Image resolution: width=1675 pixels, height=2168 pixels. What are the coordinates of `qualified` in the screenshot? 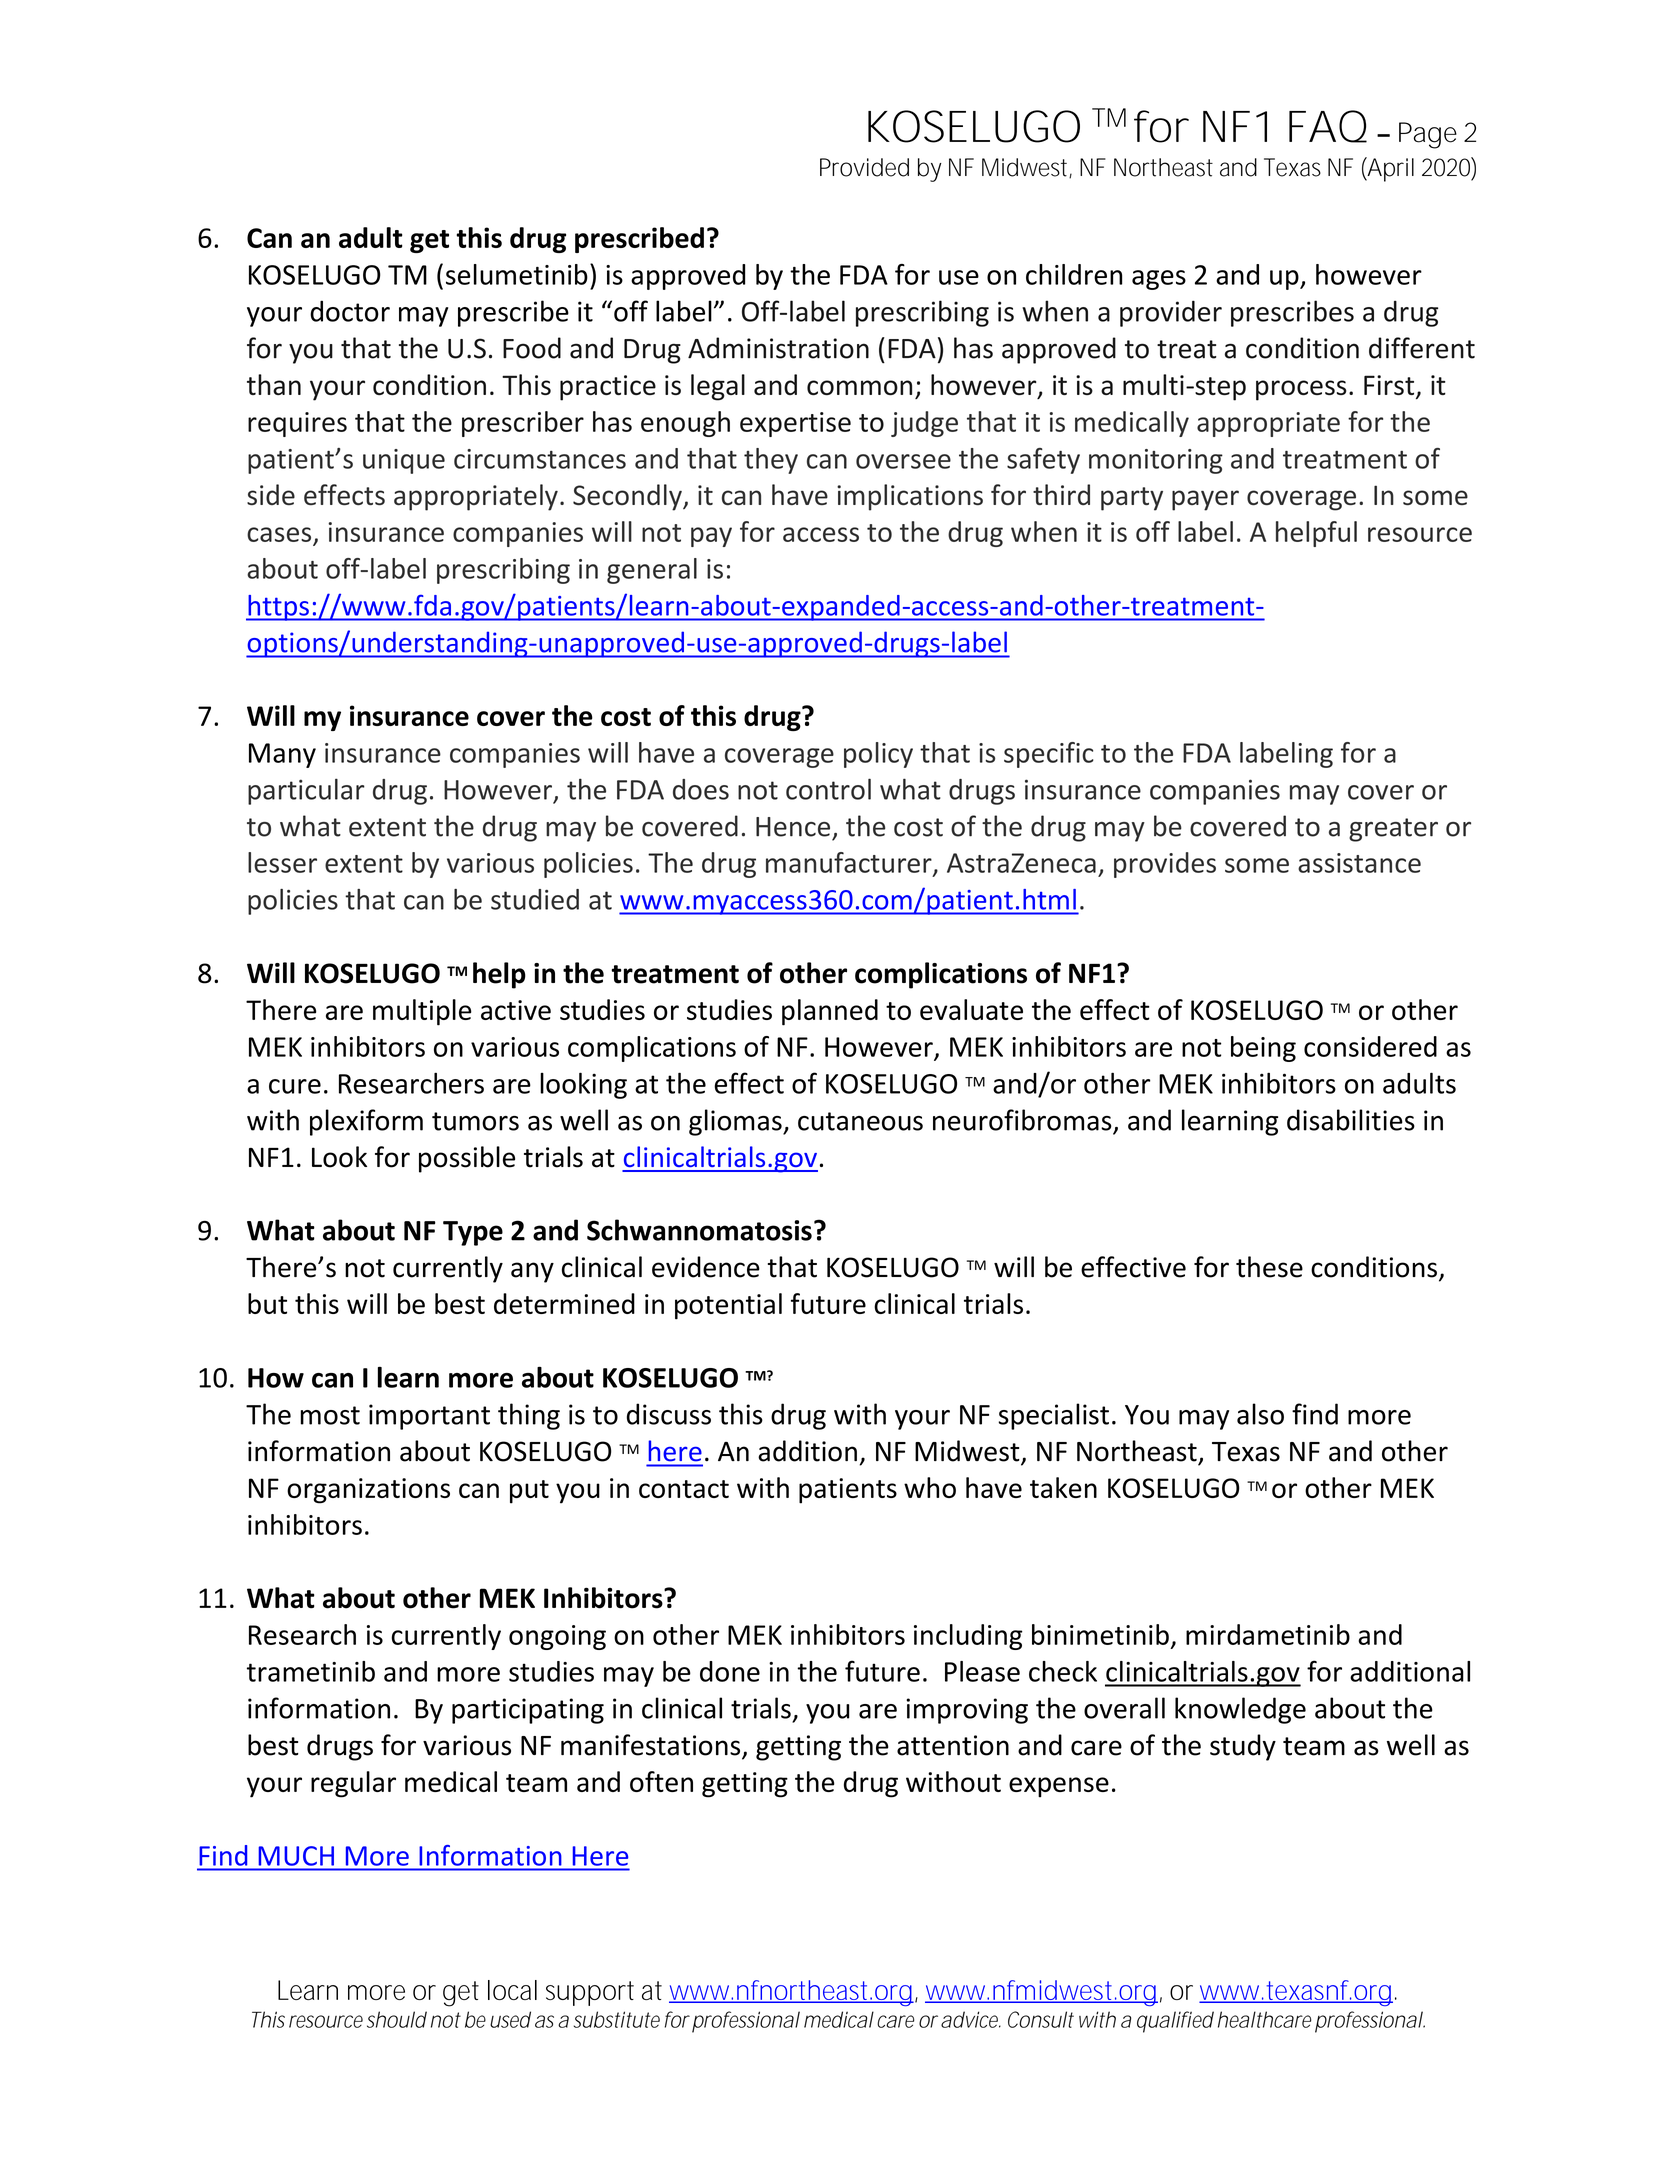 It's located at (1175, 2022).
